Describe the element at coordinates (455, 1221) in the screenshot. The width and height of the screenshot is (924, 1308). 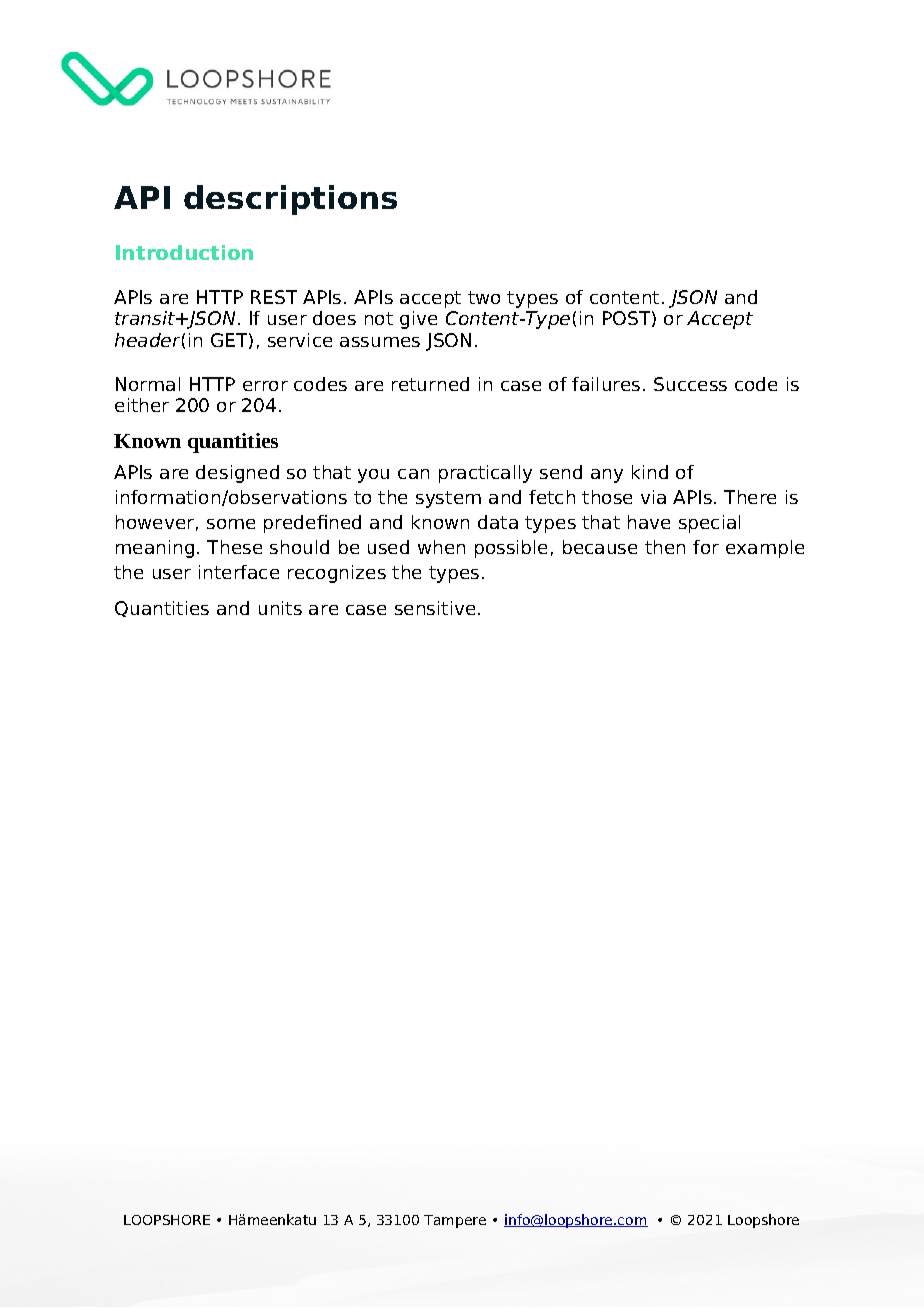
I see `Tampere` at that location.
